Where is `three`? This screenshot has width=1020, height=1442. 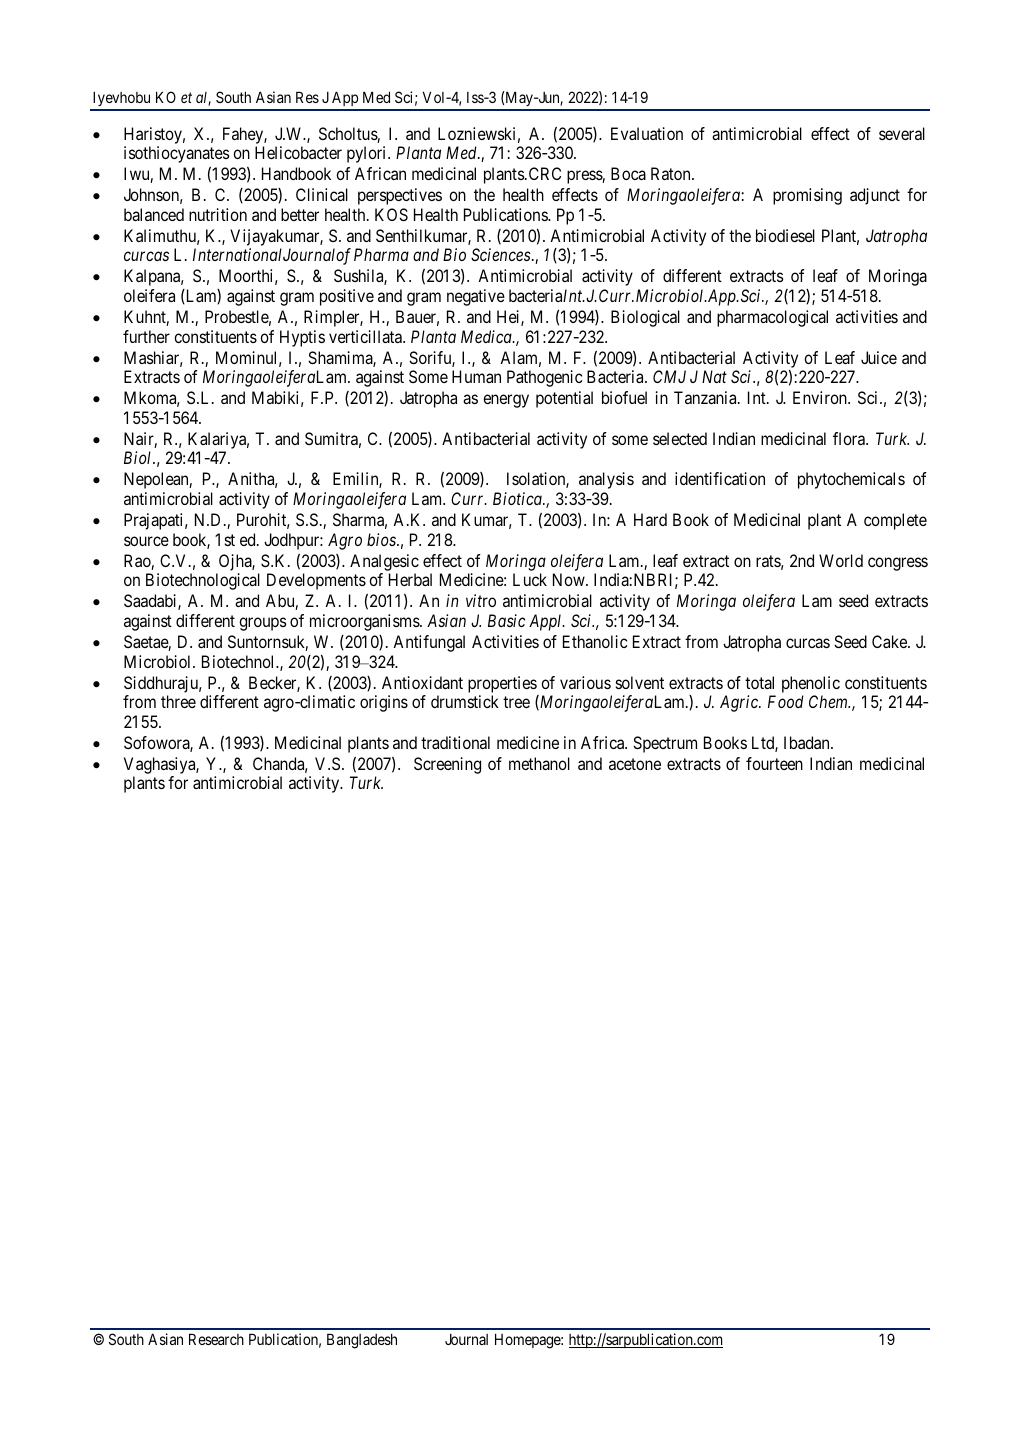 three is located at coordinates (178, 701).
